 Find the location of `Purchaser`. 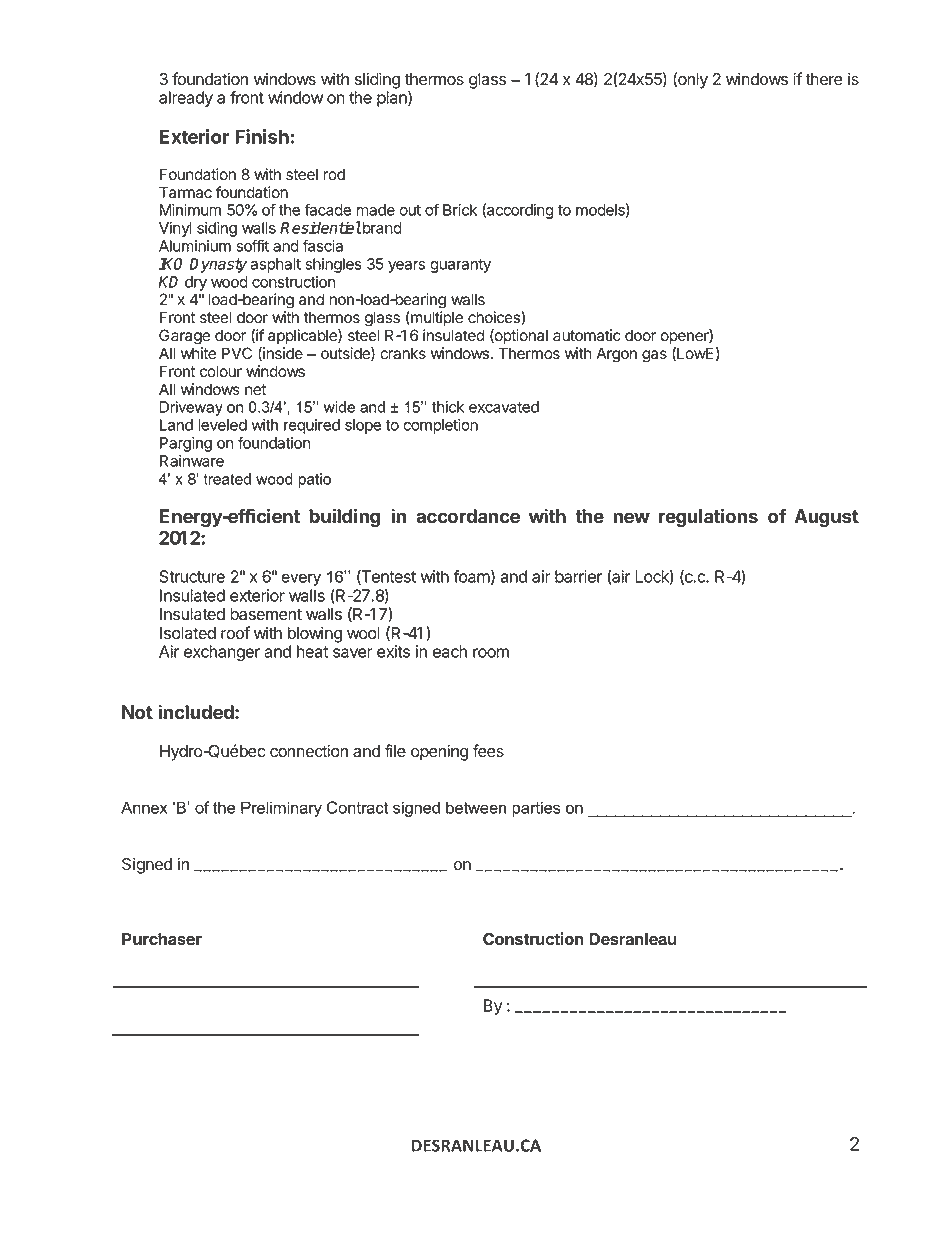

Purchaser is located at coordinates (162, 939).
